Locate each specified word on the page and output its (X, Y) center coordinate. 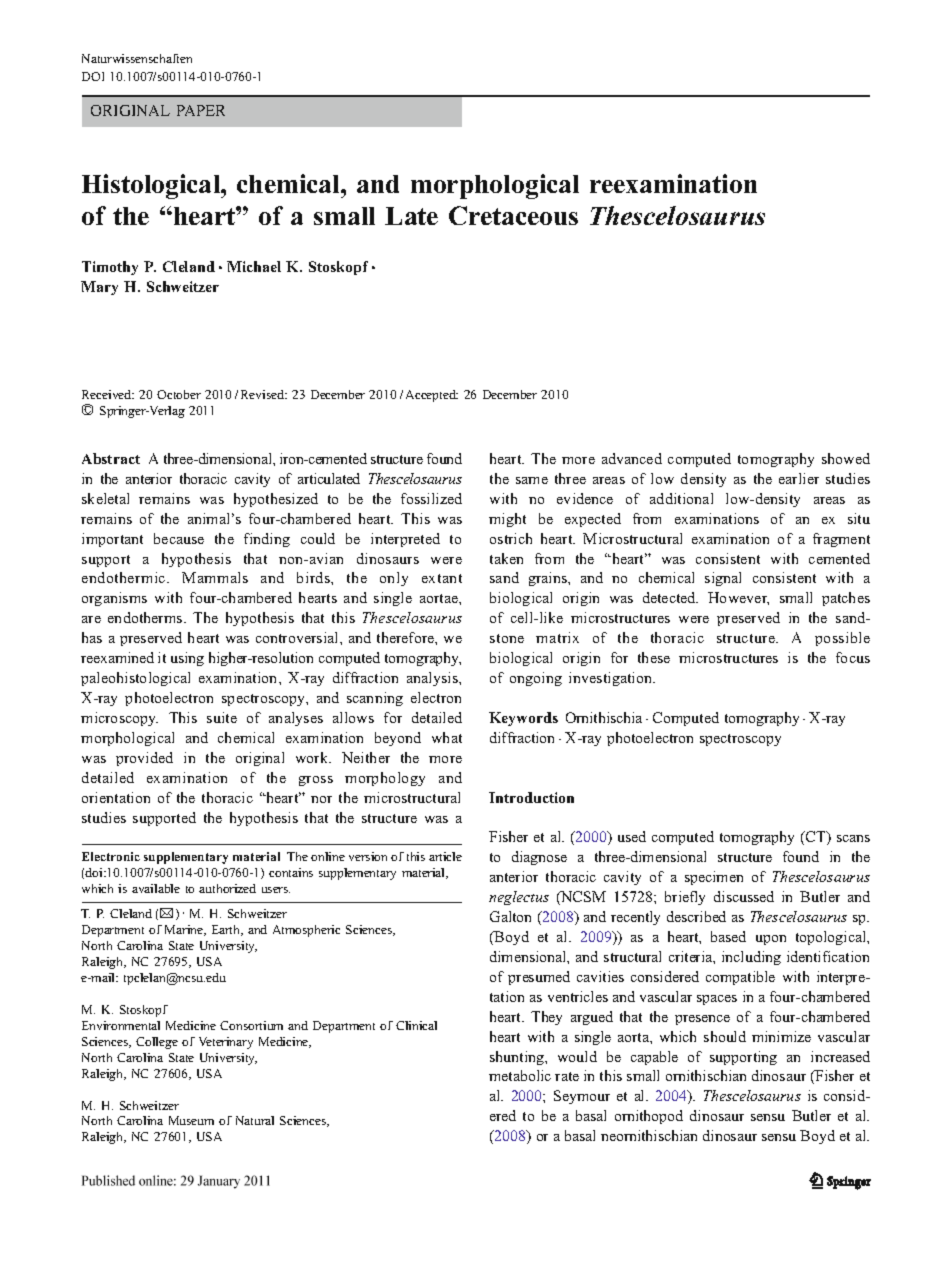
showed (846, 458)
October (179, 394)
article (445, 856)
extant (442, 578)
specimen (714, 878)
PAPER (201, 110)
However (738, 598)
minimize (781, 1036)
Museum (191, 1120)
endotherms (146, 617)
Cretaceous (513, 215)
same (532, 480)
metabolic (520, 1075)
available (156, 888)
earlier (799, 478)
